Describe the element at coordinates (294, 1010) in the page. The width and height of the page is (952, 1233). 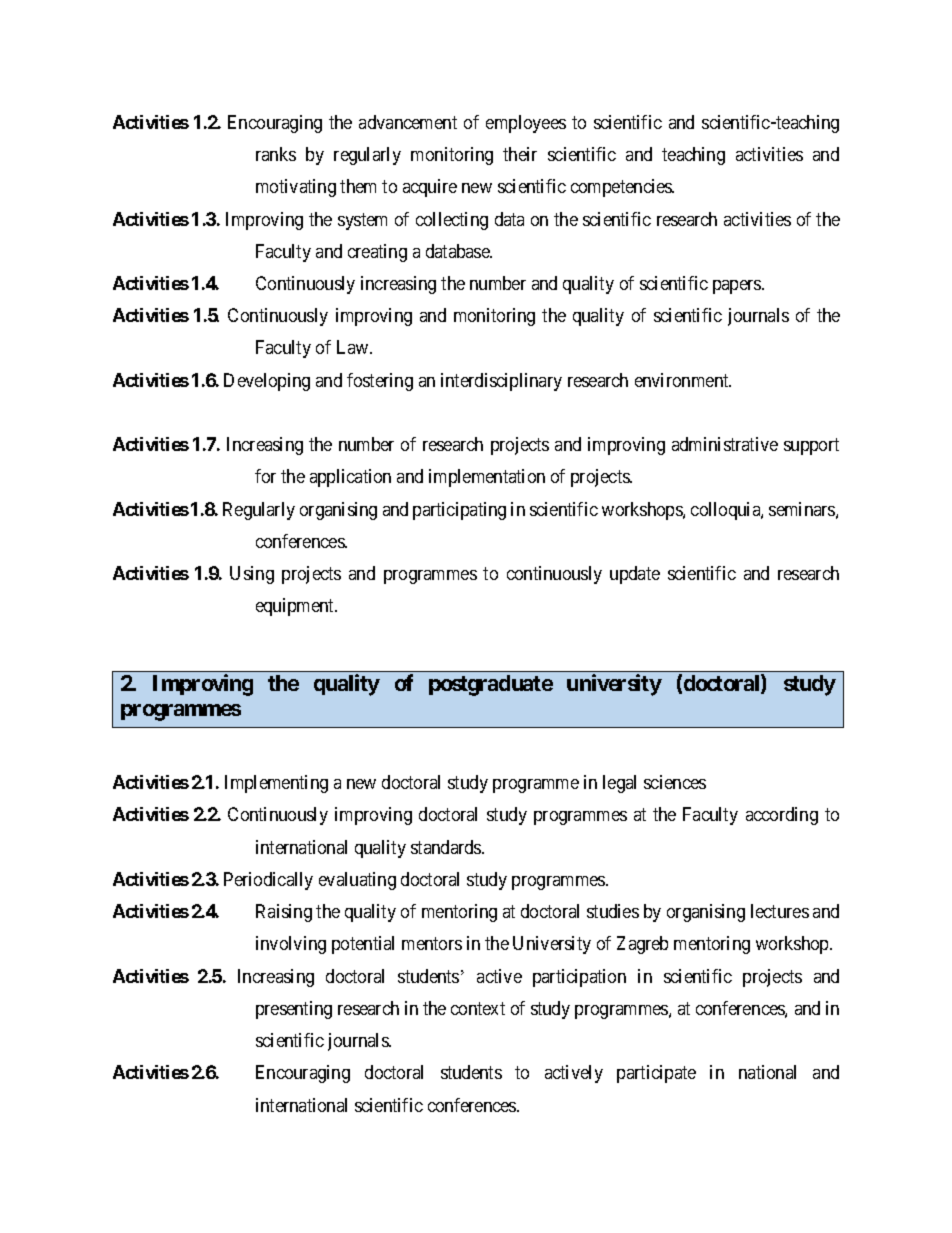
I see `presenting` at that location.
